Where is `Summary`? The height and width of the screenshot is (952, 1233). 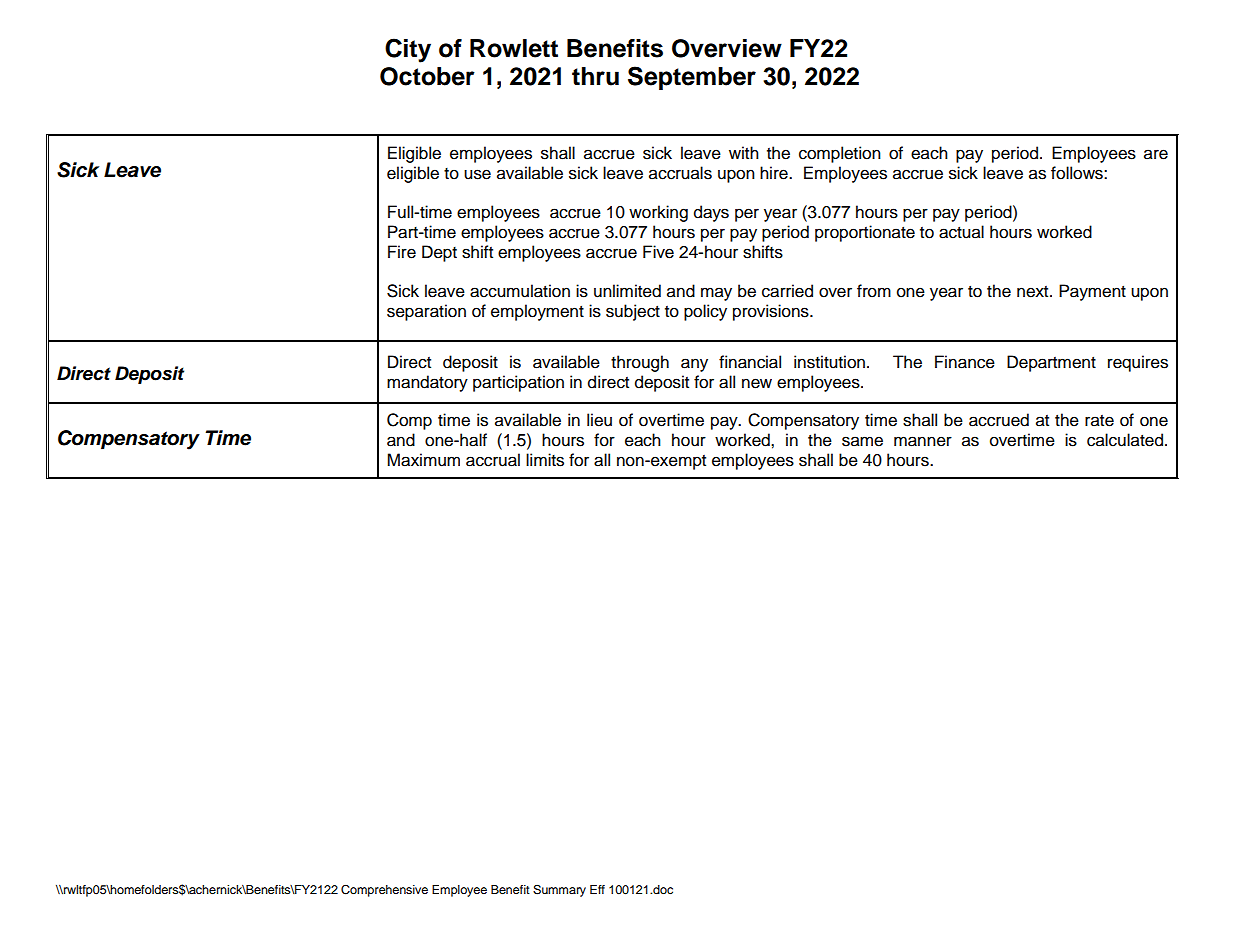
Summary is located at coordinates (559, 891).
